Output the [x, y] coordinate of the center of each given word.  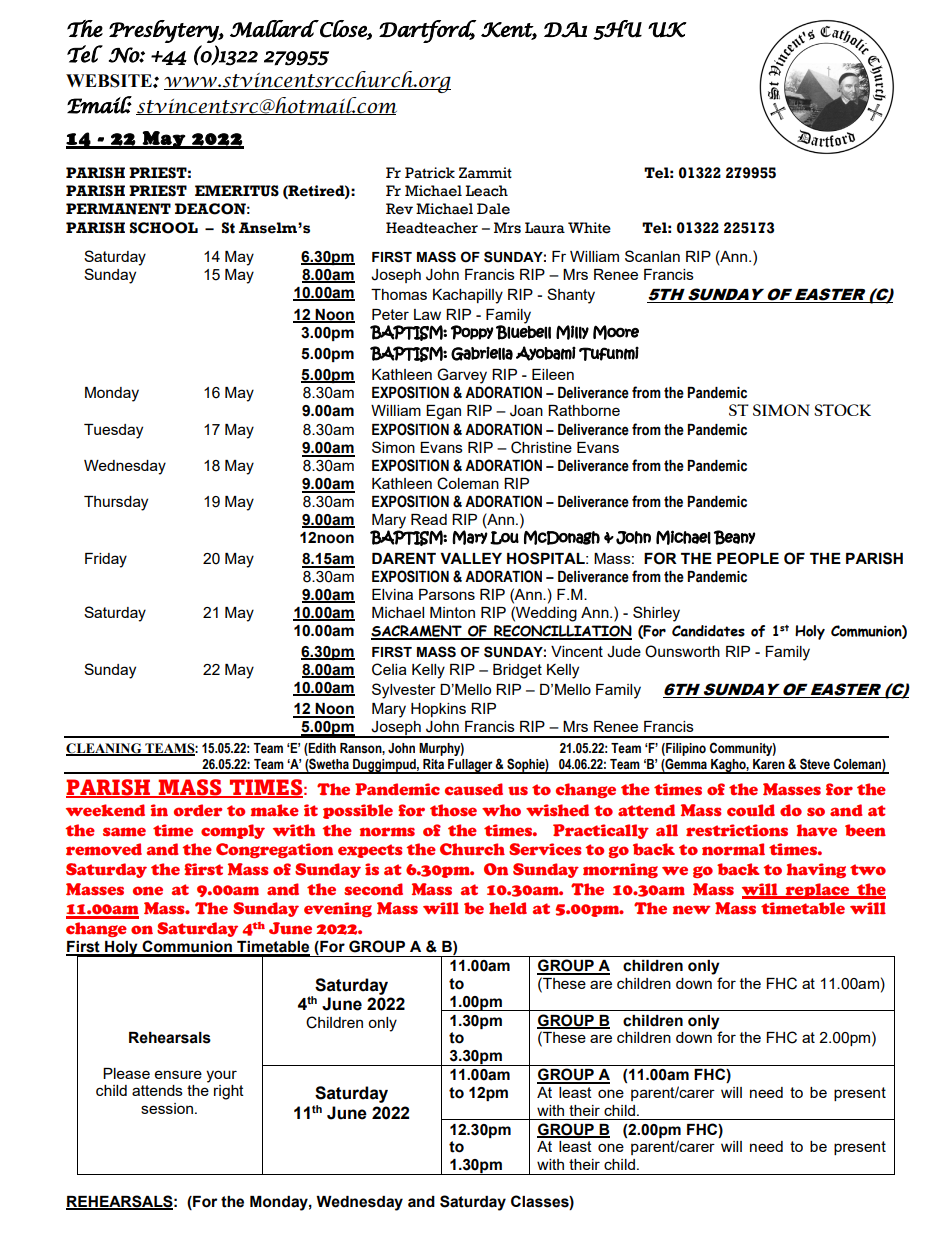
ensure [178, 1074]
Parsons [447, 594]
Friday [106, 560]
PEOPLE [748, 558]
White [589, 228]
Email [99, 105]
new [691, 910]
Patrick [430, 173]
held [508, 908]
